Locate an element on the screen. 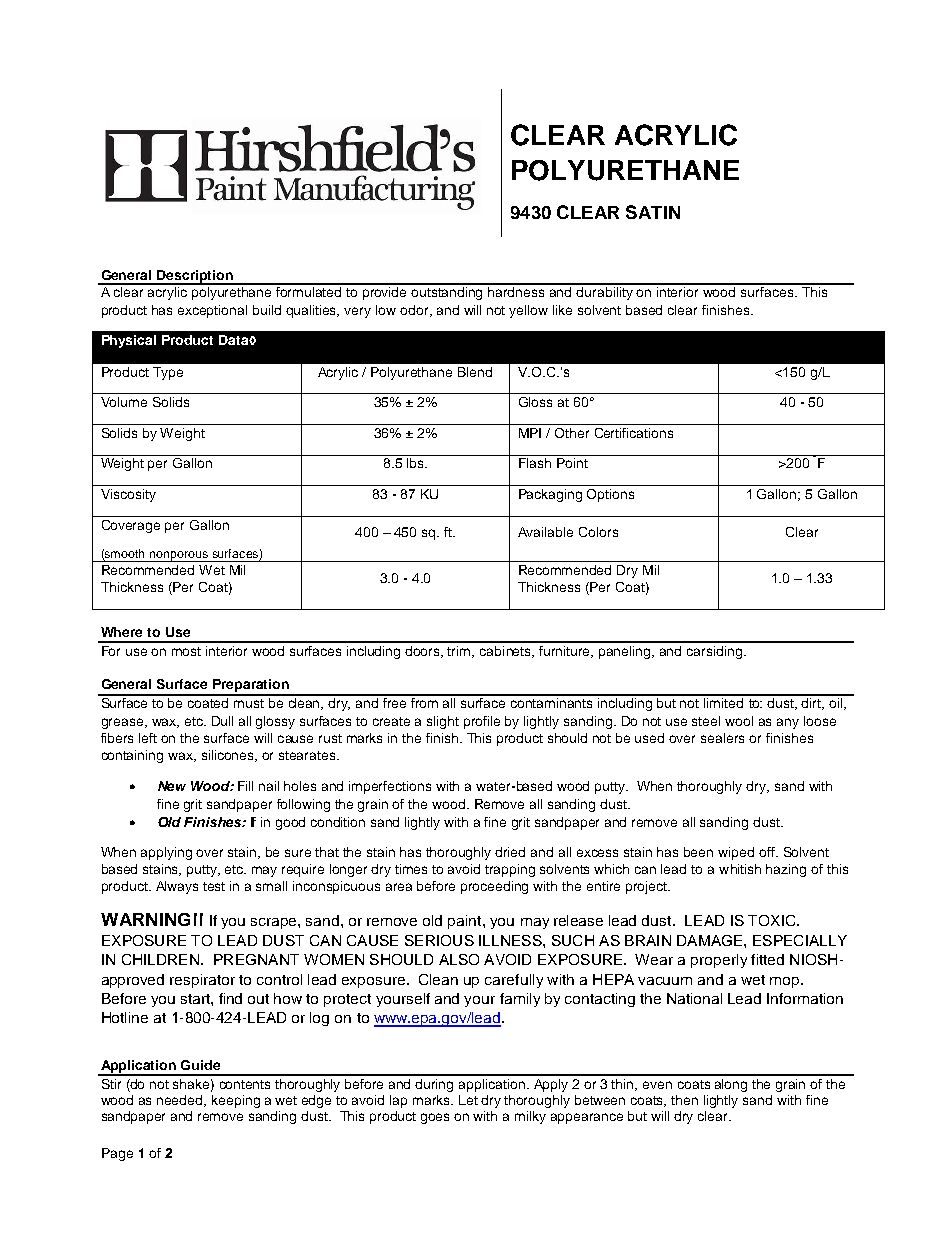  needed is located at coordinates (181, 1101).
